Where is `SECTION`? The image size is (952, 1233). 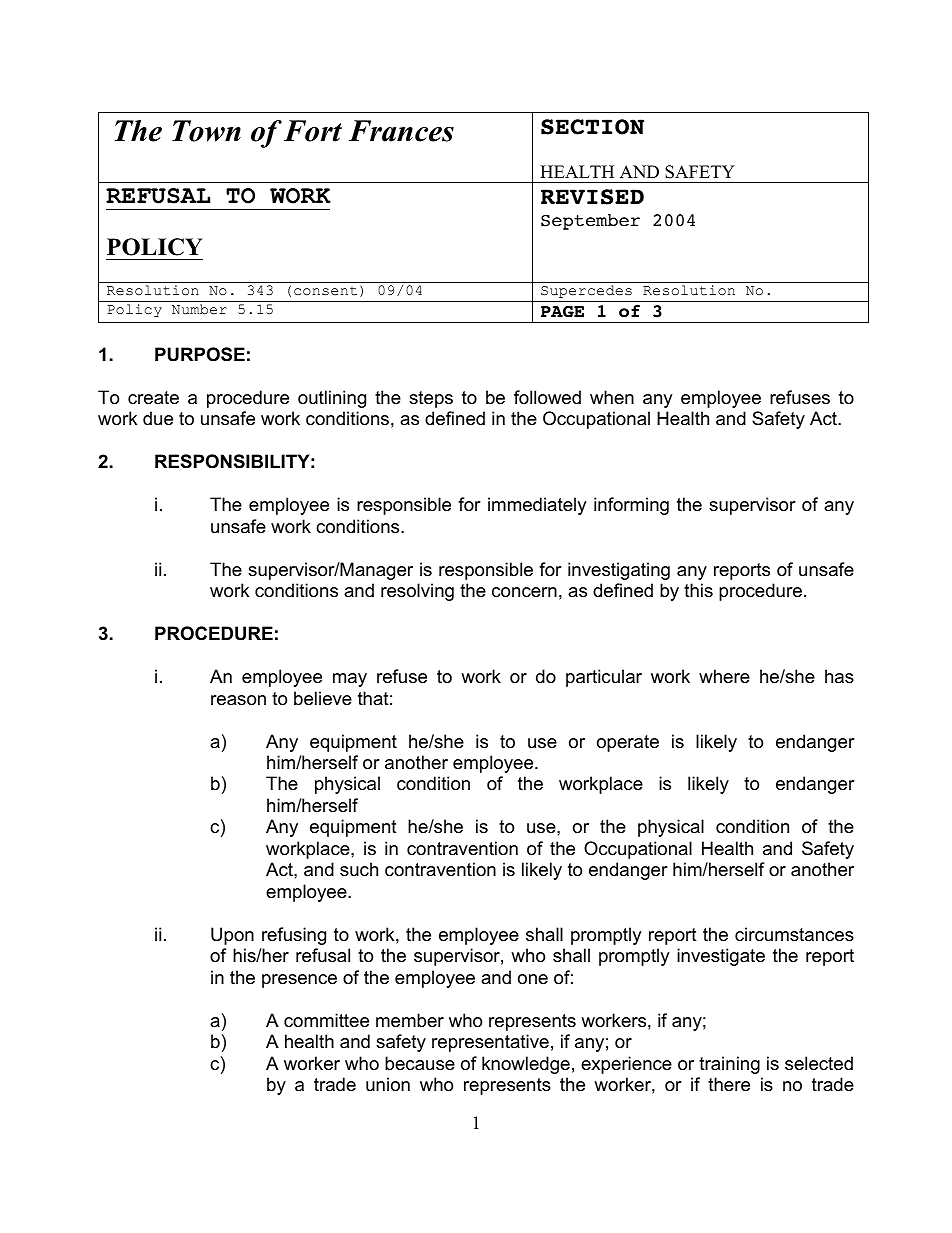 SECTION is located at coordinates (592, 127).
